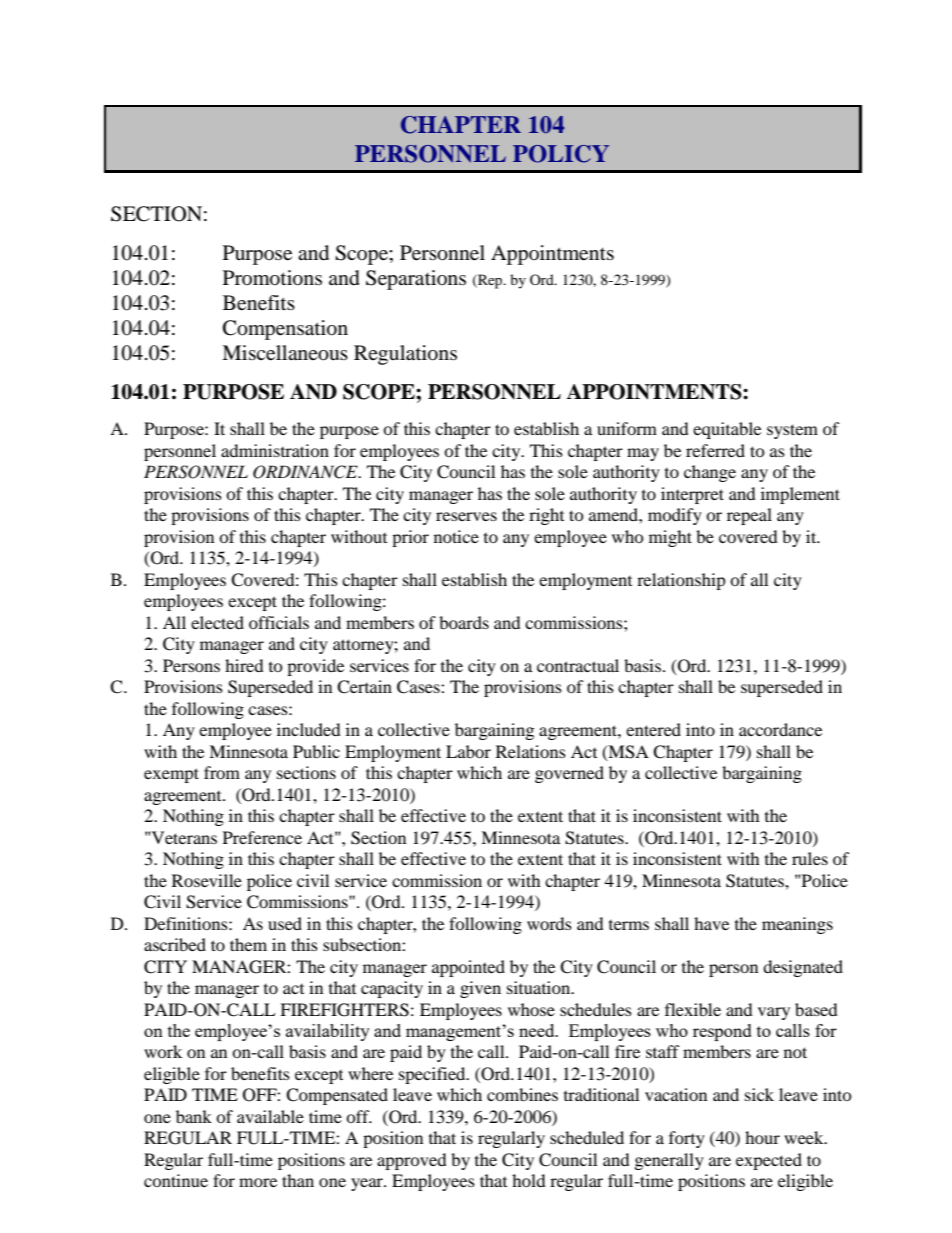 This screenshot has width=952, height=1233. I want to click on hour, so click(762, 1137).
